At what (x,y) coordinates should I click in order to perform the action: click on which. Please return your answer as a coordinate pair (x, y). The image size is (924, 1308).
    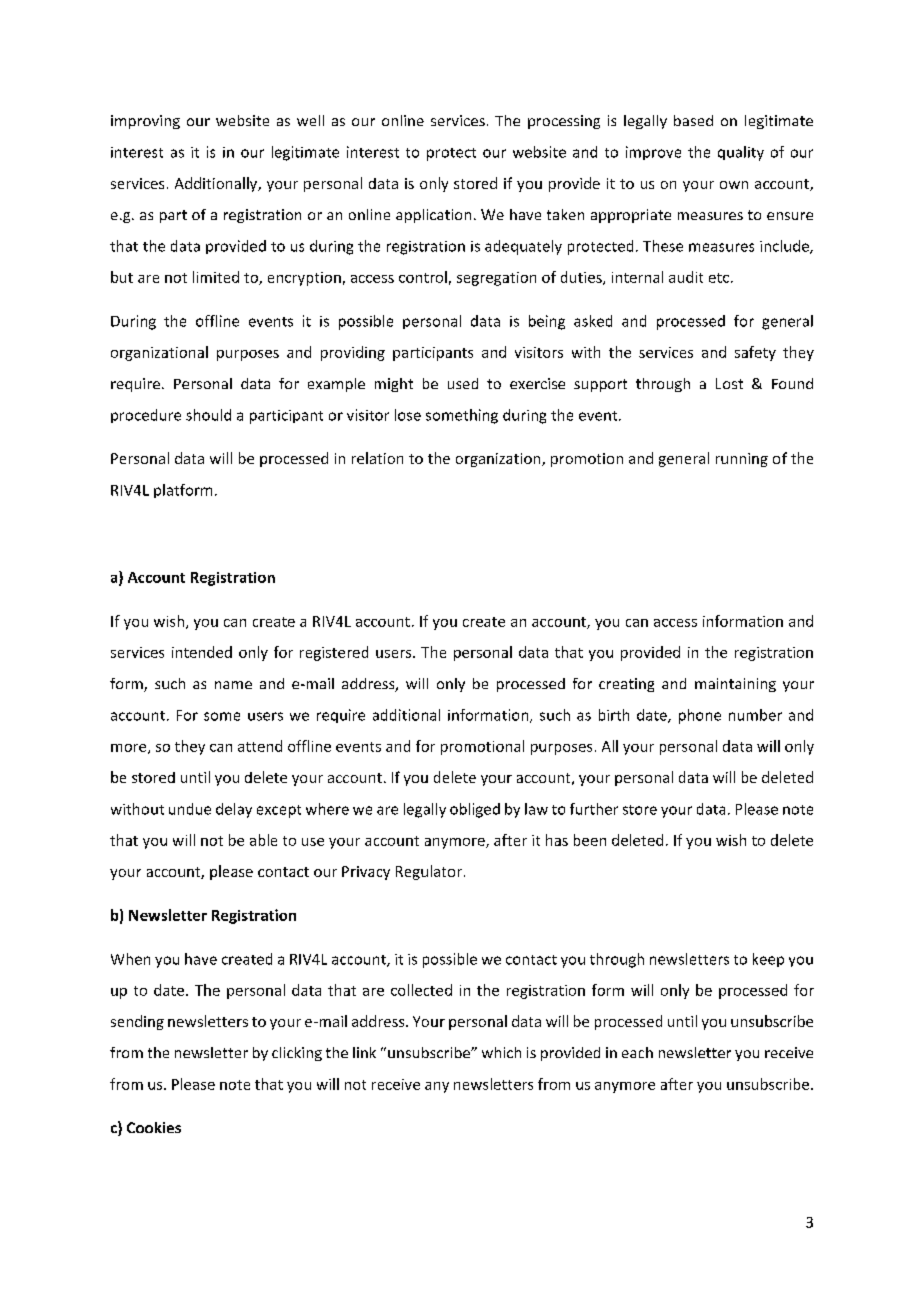
    Looking at the image, I should click on (501, 1052).
